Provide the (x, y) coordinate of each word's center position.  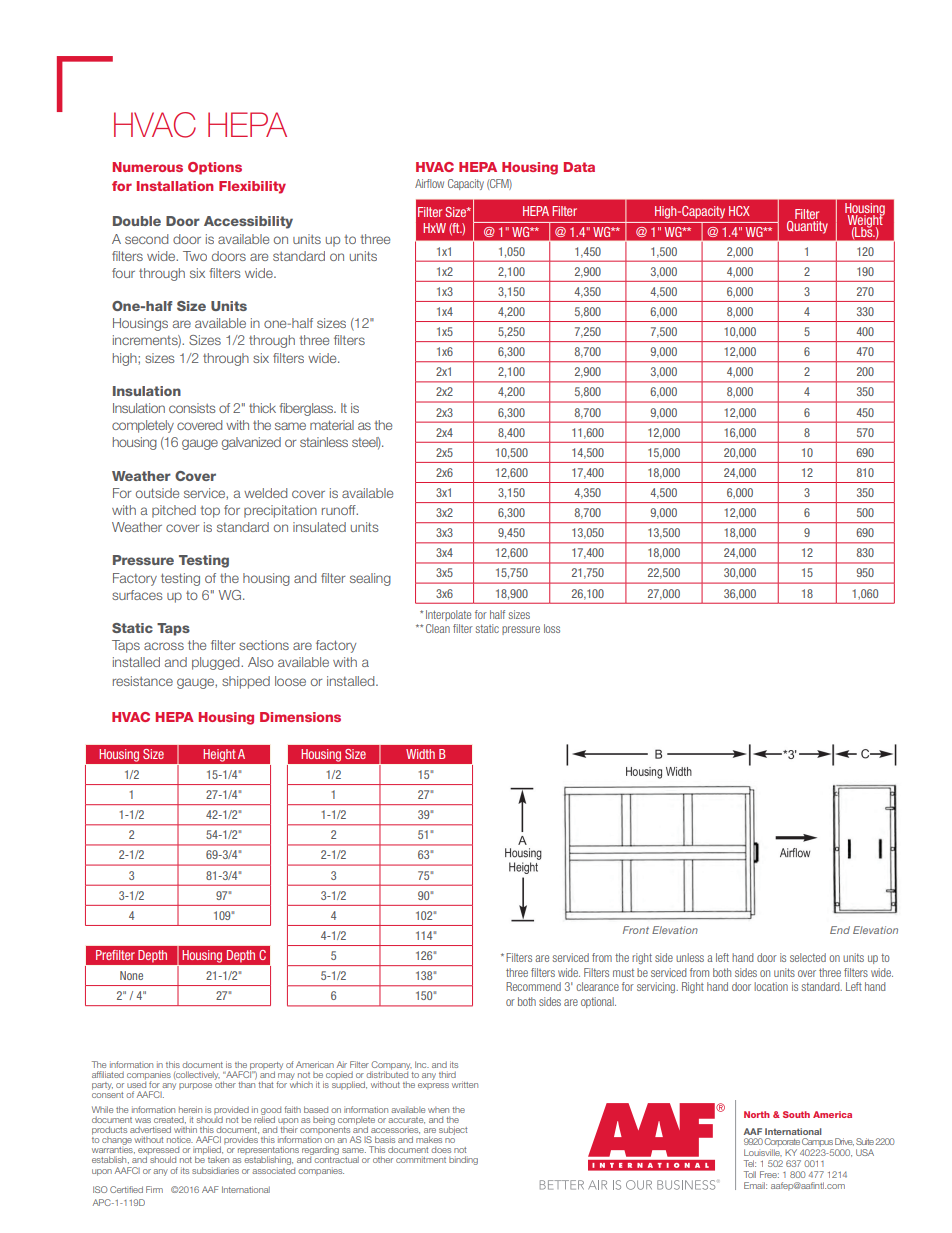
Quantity (807, 227)
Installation (175, 186)
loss (552, 628)
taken (218, 1159)
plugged (217, 663)
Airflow (429, 183)
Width (420, 754)
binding (463, 1160)
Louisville (763, 1152)
